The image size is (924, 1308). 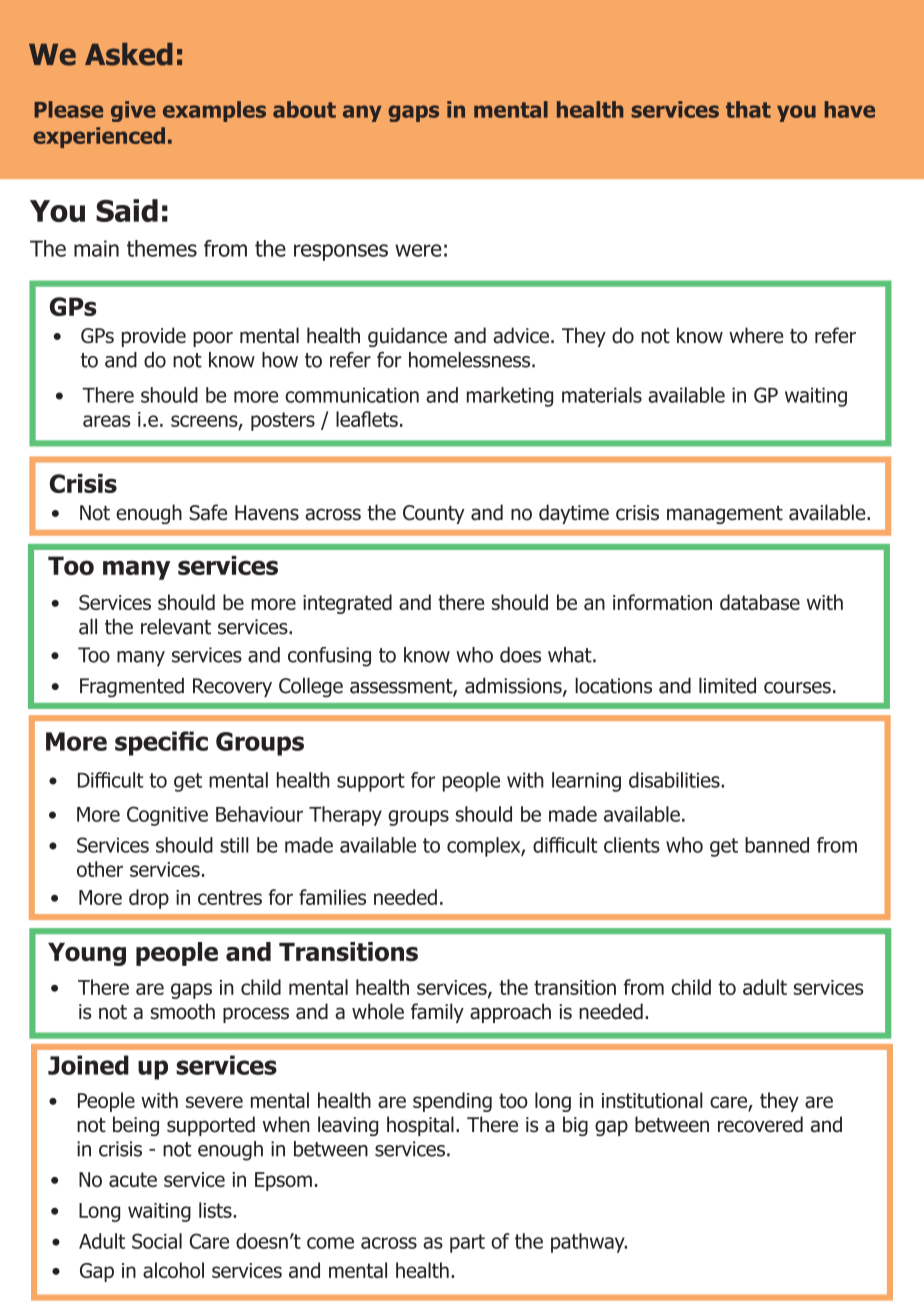 What do you see at coordinates (132, 687) in the image?
I see `Fragmented` at bounding box center [132, 687].
